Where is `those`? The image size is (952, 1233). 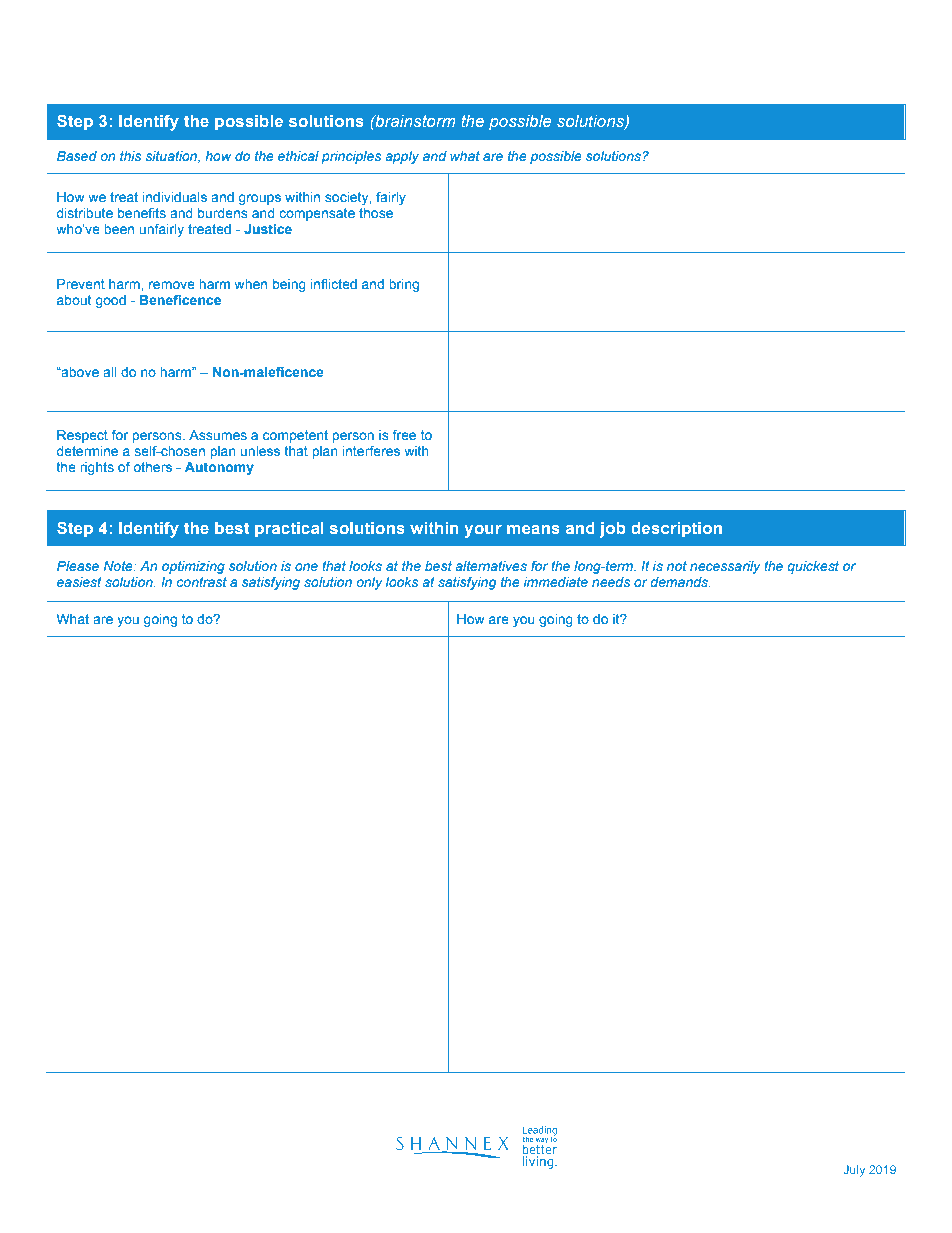
those is located at coordinates (376, 213).
